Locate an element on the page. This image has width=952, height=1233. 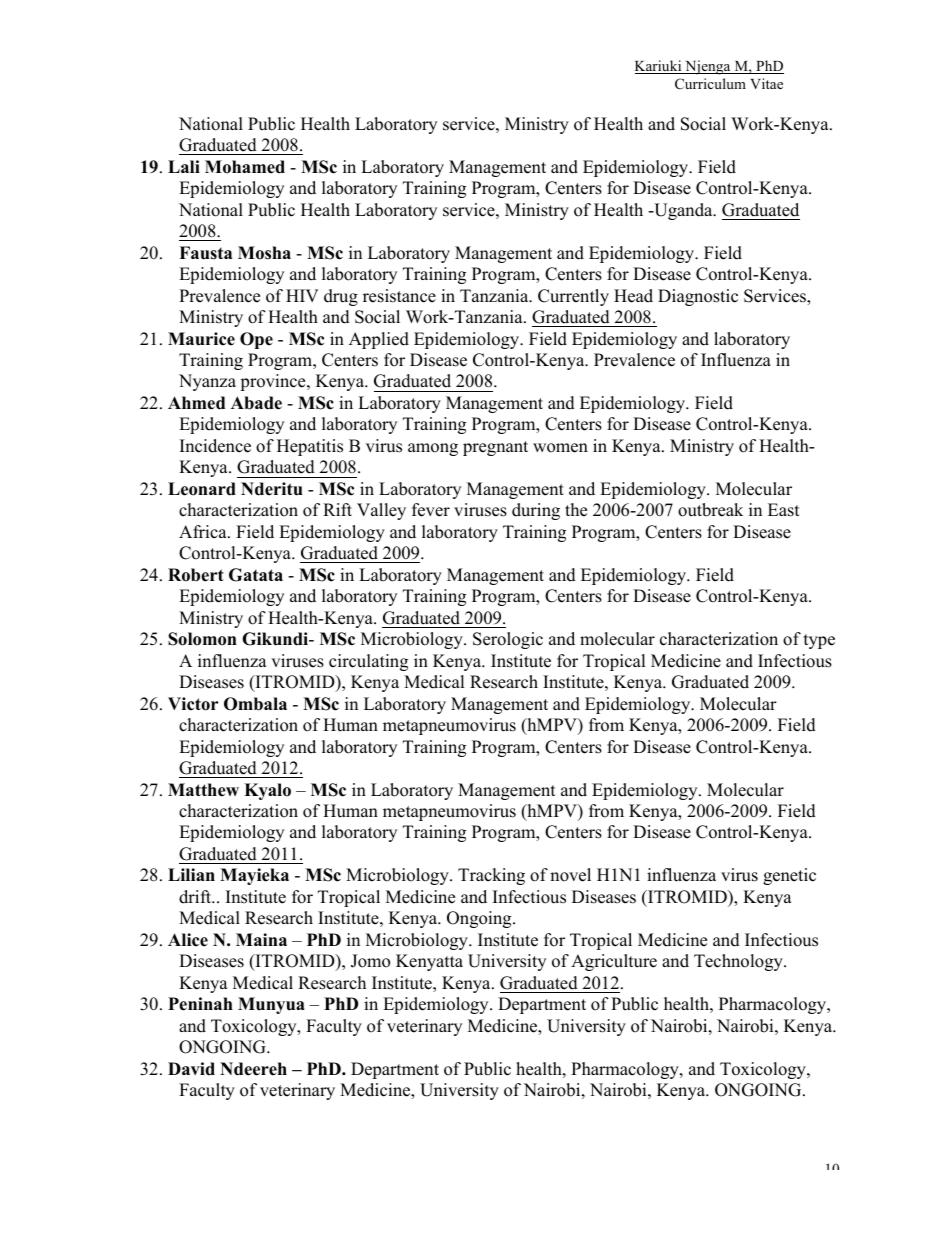
Tracking is located at coordinates (491, 876).
